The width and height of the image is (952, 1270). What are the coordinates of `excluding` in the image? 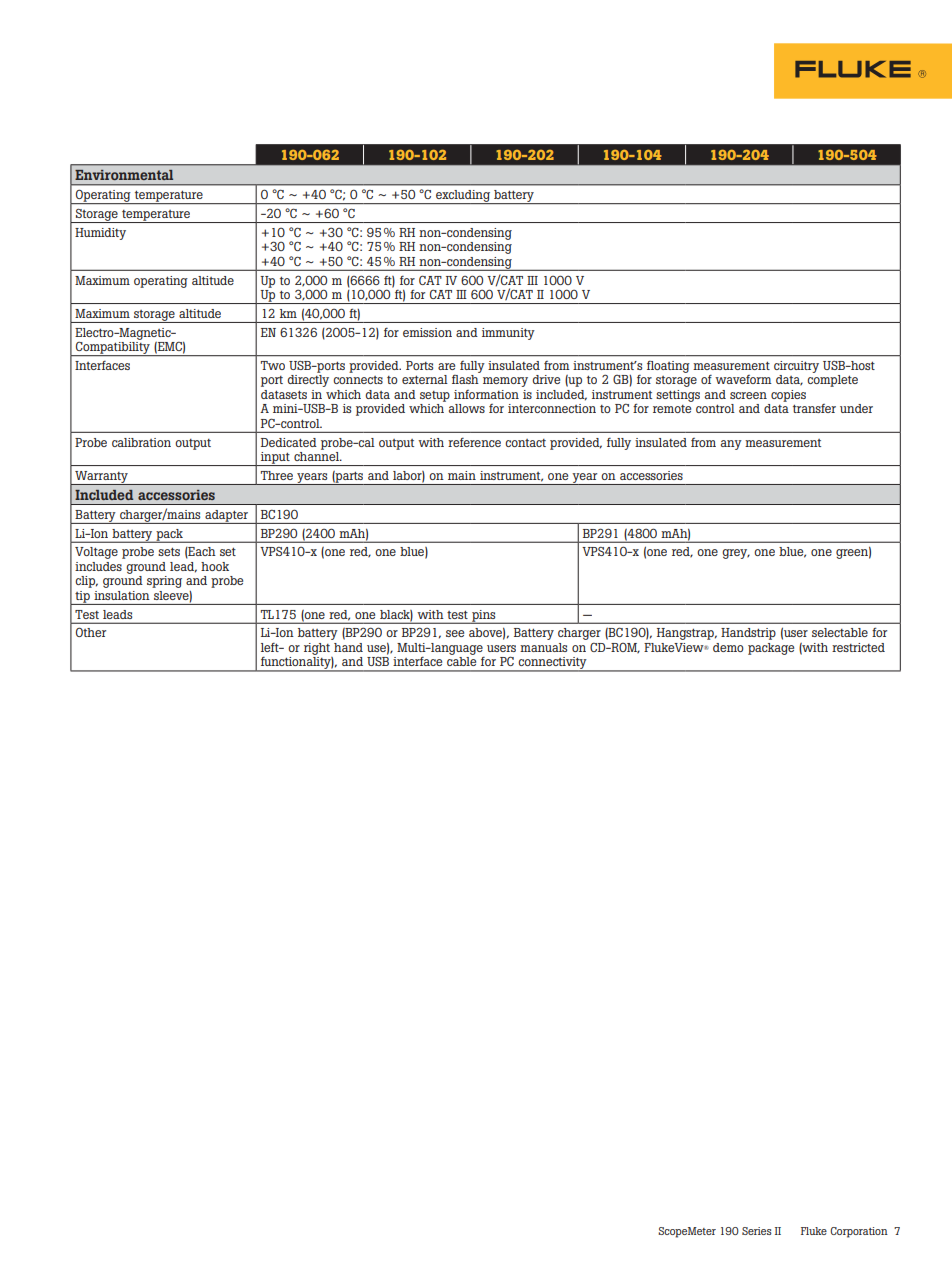 It's located at (463, 197).
